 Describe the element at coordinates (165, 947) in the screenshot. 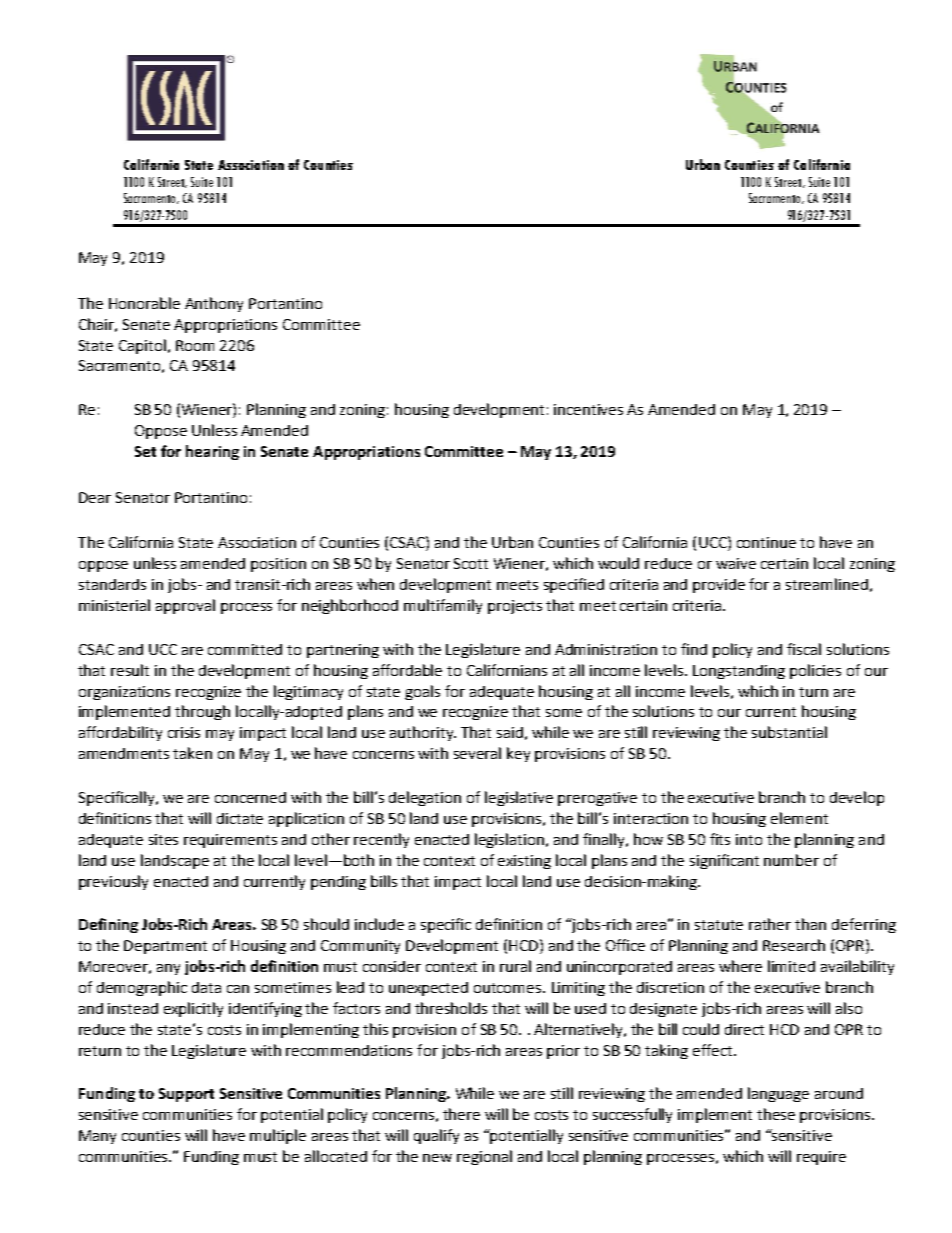

I see `Department` at that location.
